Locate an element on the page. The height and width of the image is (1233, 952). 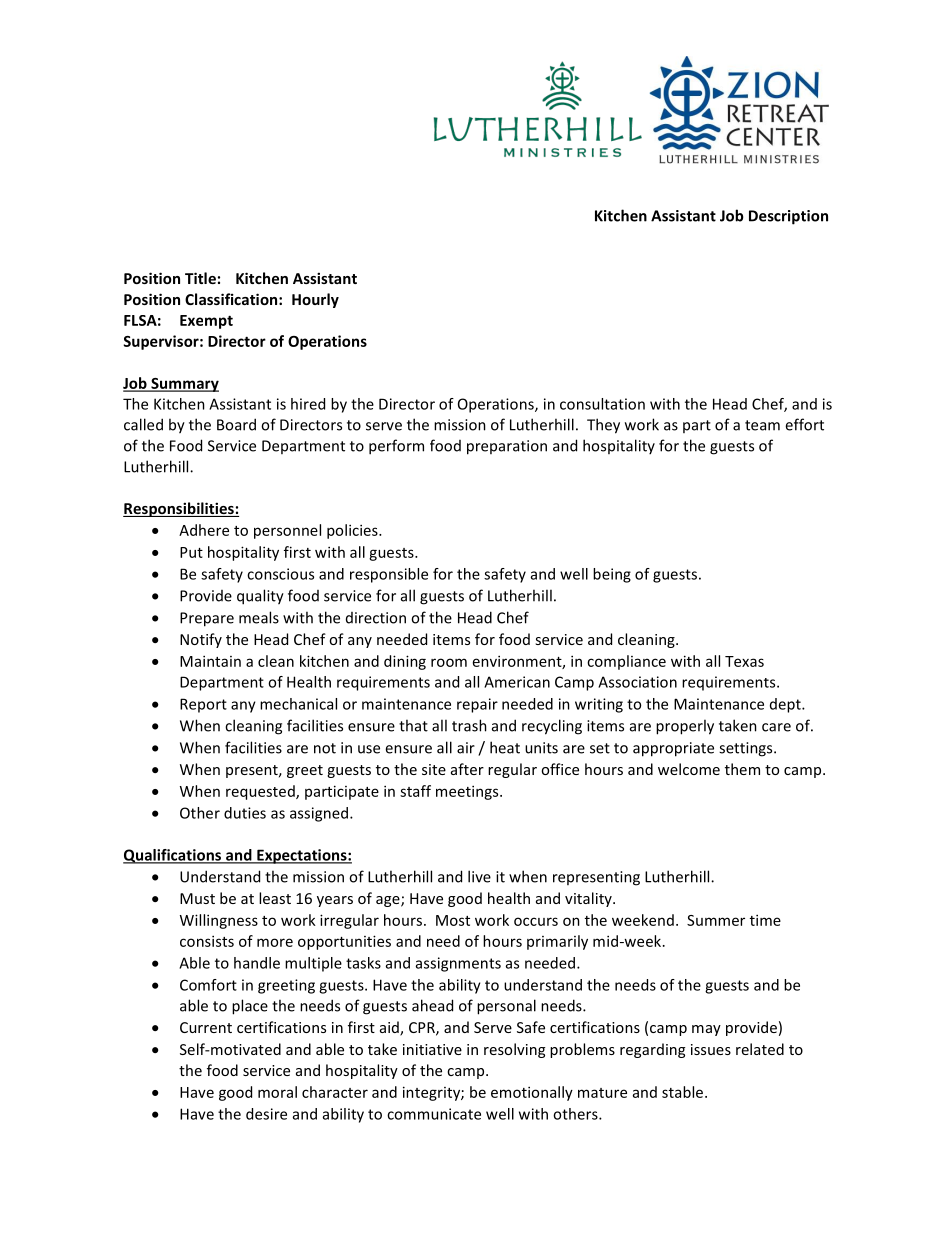
moral is located at coordinates (277, 1092).
